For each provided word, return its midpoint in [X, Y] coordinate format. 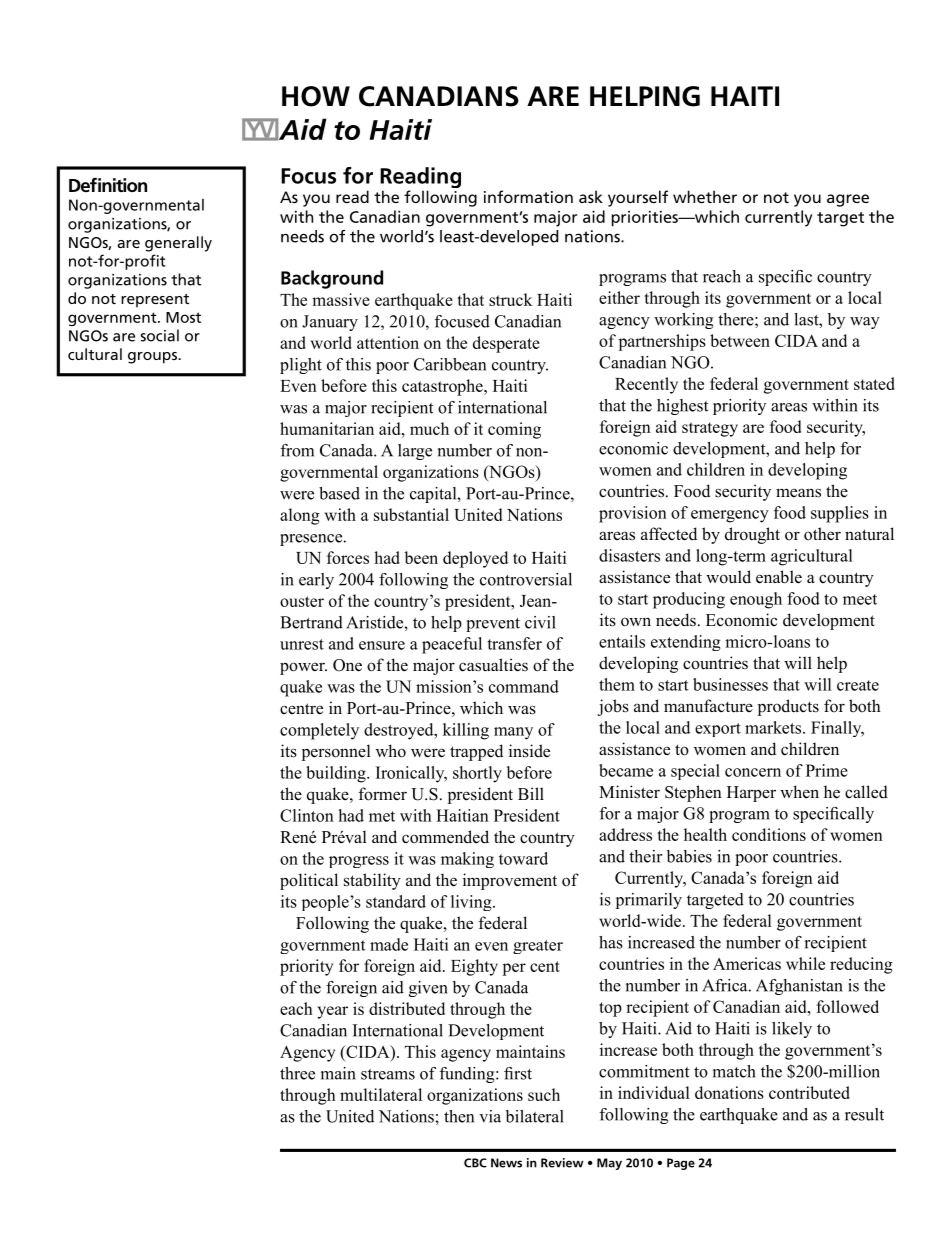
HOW [316, 96]
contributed [809, 1092]
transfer [514, 643]
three [297, 1073]
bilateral [535, 1116]
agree [848, 200]
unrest [302, 644]
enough [756, 600]
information [528, 196]
